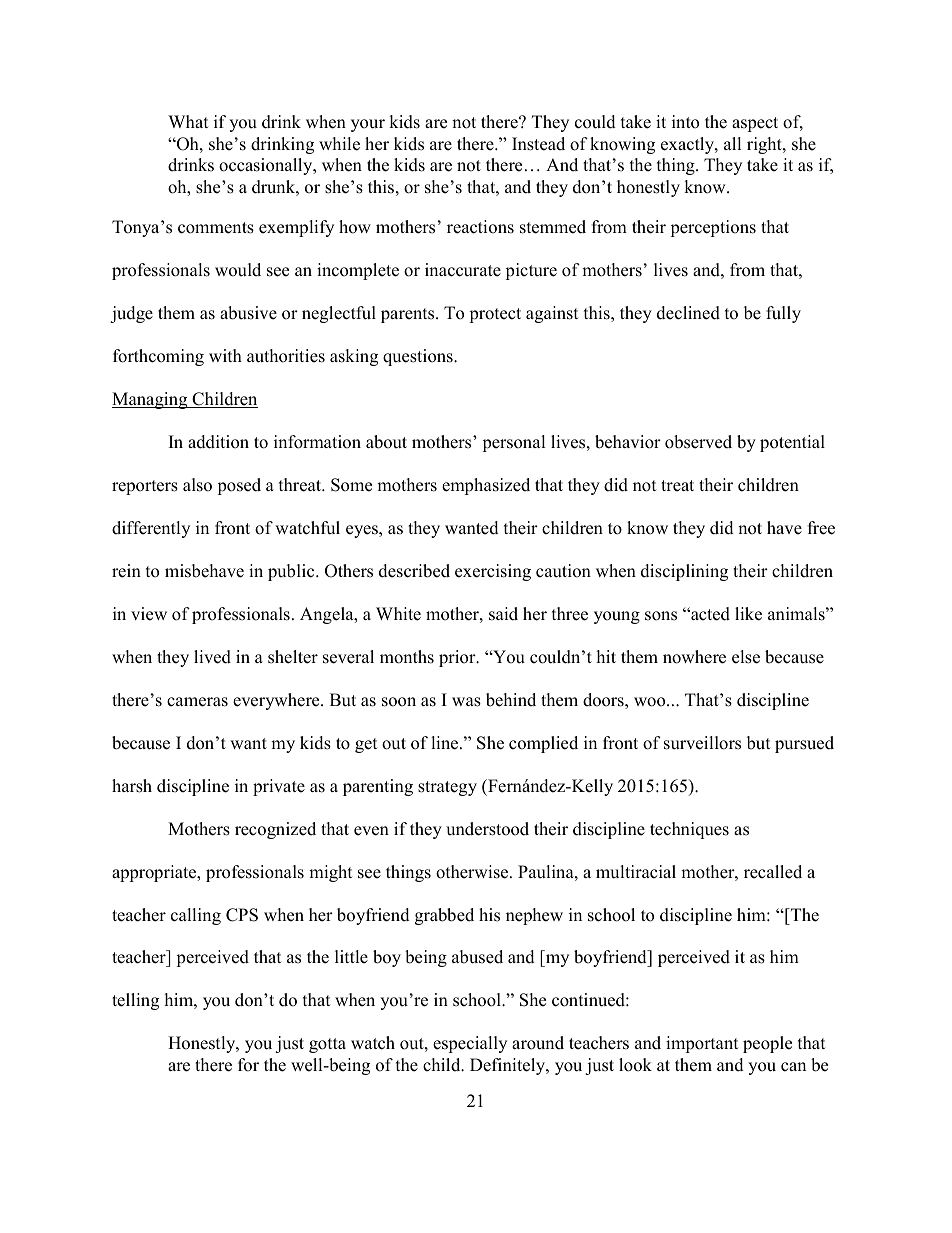 This screenshot has width=952, height=1233. Describe the element at coordinates (748, 614) in the screenshot. I see `like` at that location.
